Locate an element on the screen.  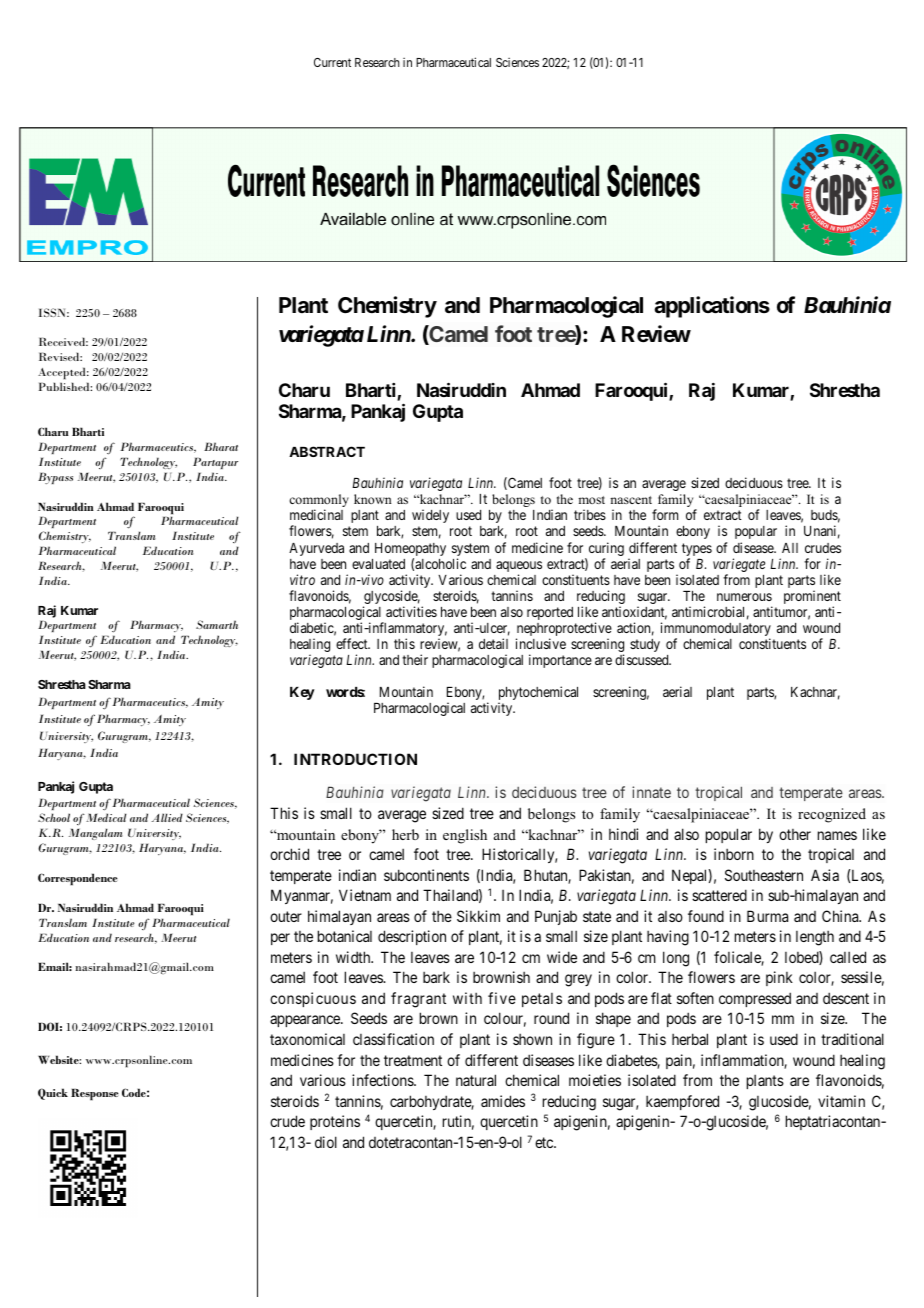
nascent is located at coordinates (631, 500).
